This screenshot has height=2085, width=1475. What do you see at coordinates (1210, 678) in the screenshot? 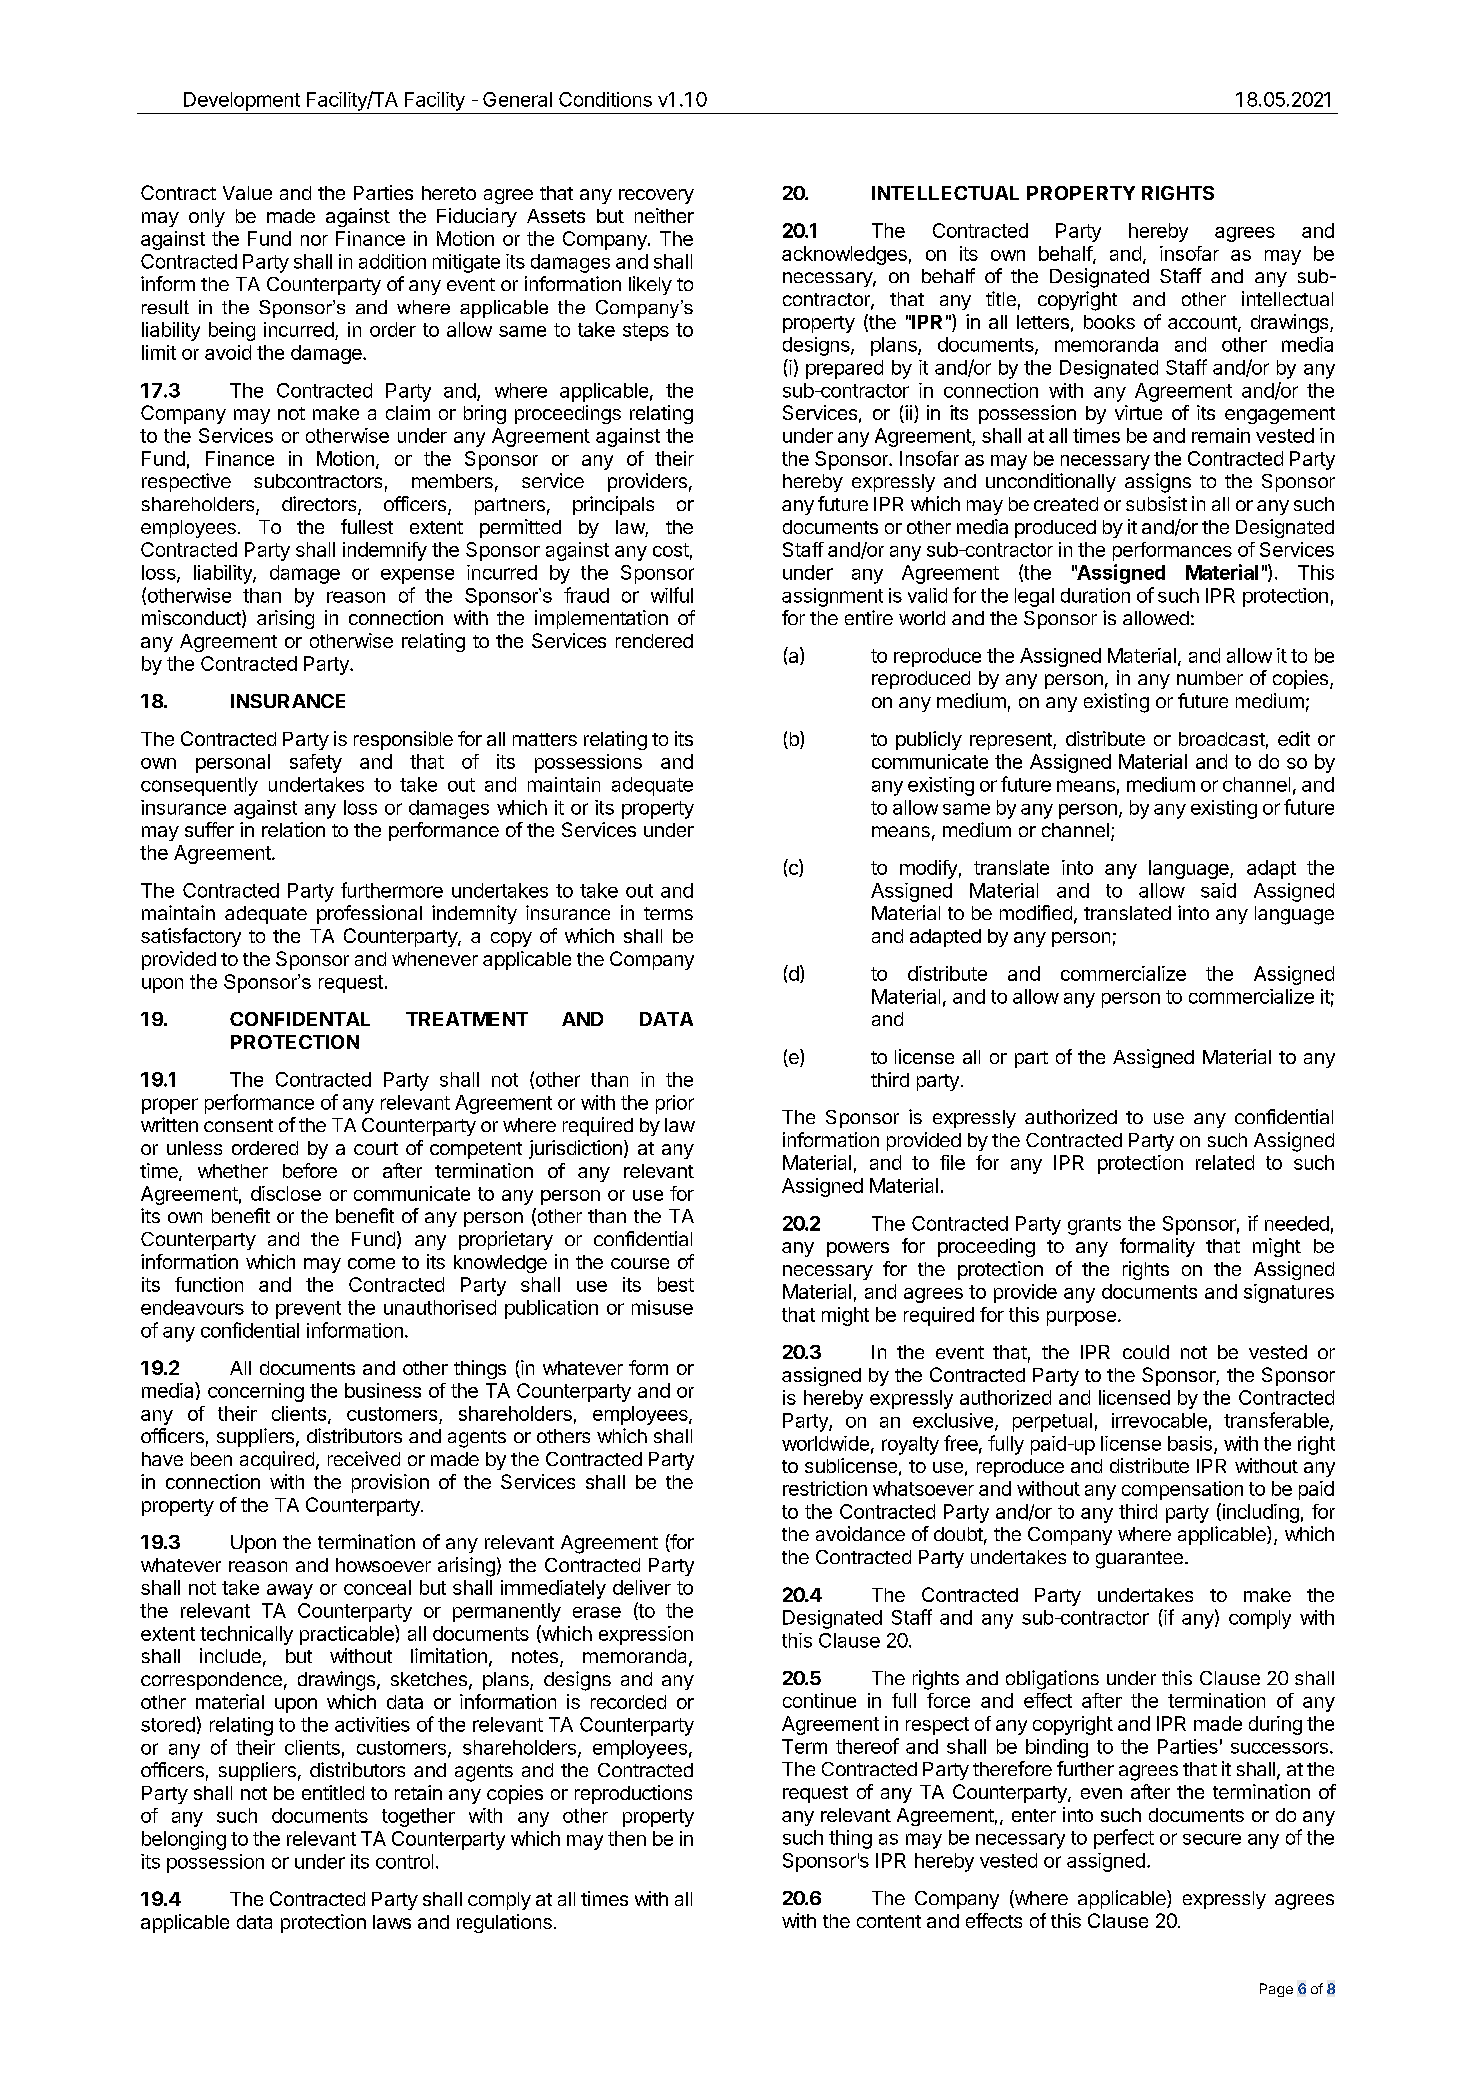
I see `number` at bounding box center [1210, 678].
